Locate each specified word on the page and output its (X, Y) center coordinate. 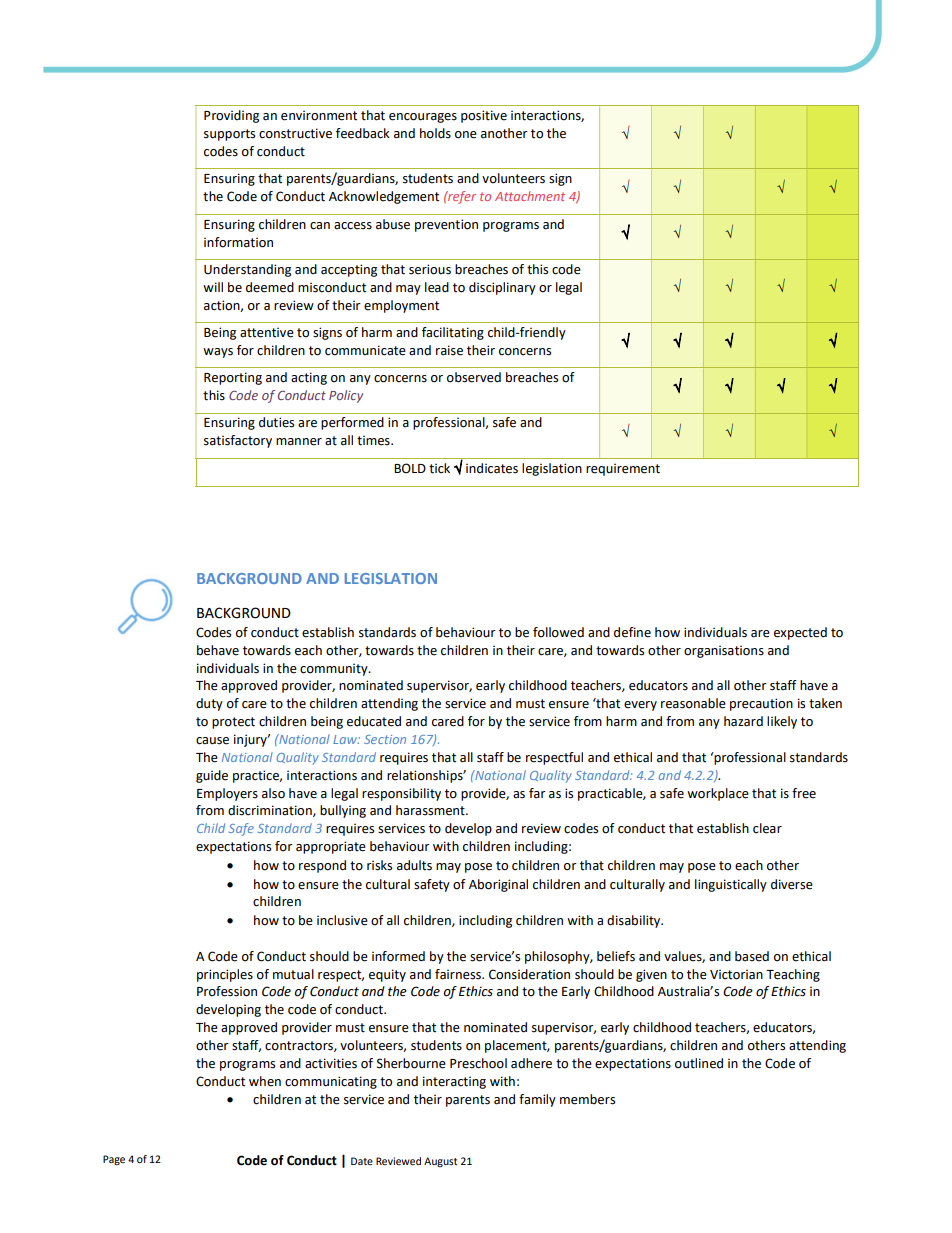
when (265, 1081)
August (441, 1162)
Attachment (530, 196)
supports (229, 135)
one (466, 135)
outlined (699, 1063)
